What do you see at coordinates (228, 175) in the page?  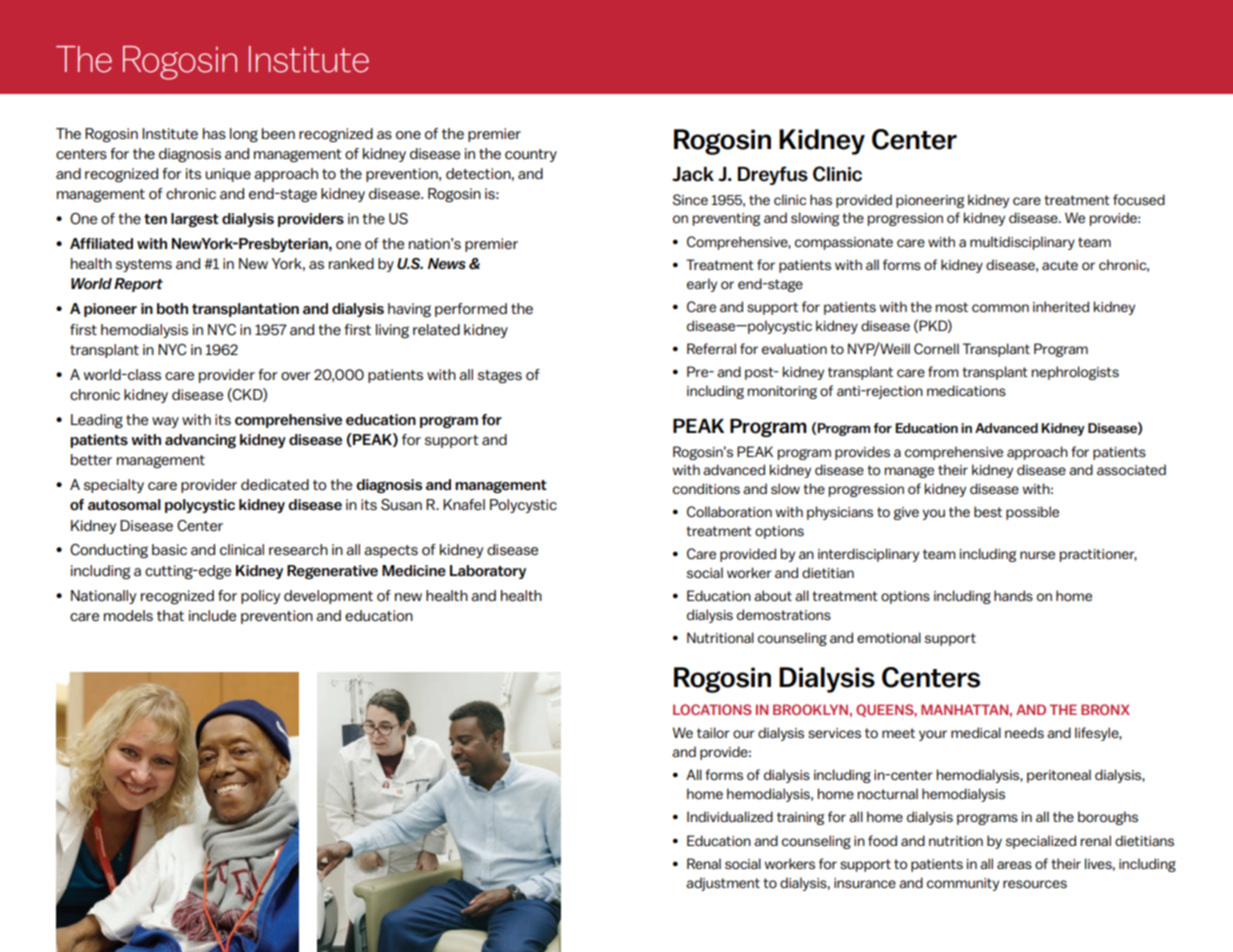 I see `unique` at bounding box center [228, 175].
